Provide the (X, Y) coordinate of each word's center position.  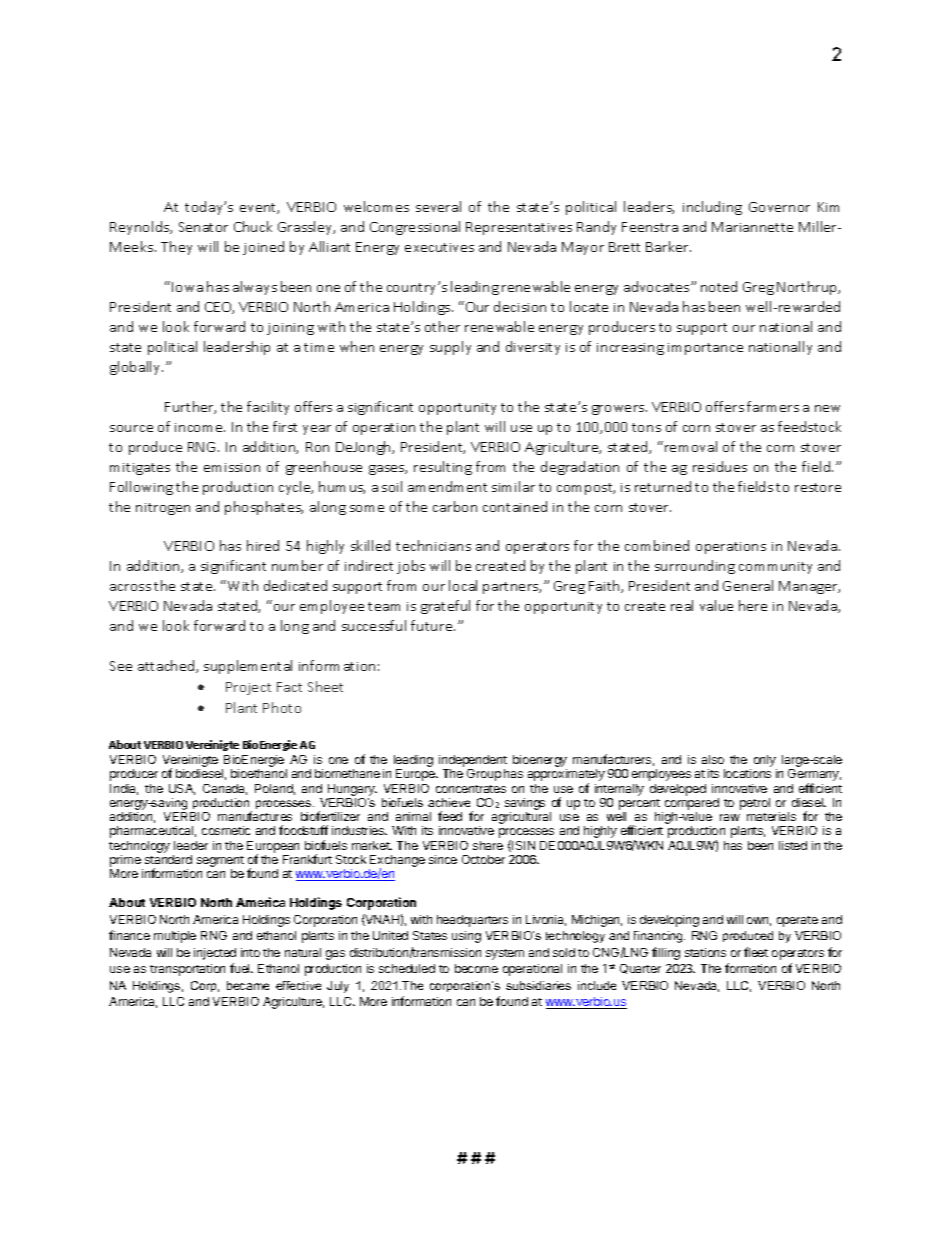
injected (215, 954)
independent (473, 762)
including (712, 208)
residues (720, 466)
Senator (203, 227)
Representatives (519, 228)
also (713, 759)
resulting (443, 468)
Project (248, 688)
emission (232, 467)
